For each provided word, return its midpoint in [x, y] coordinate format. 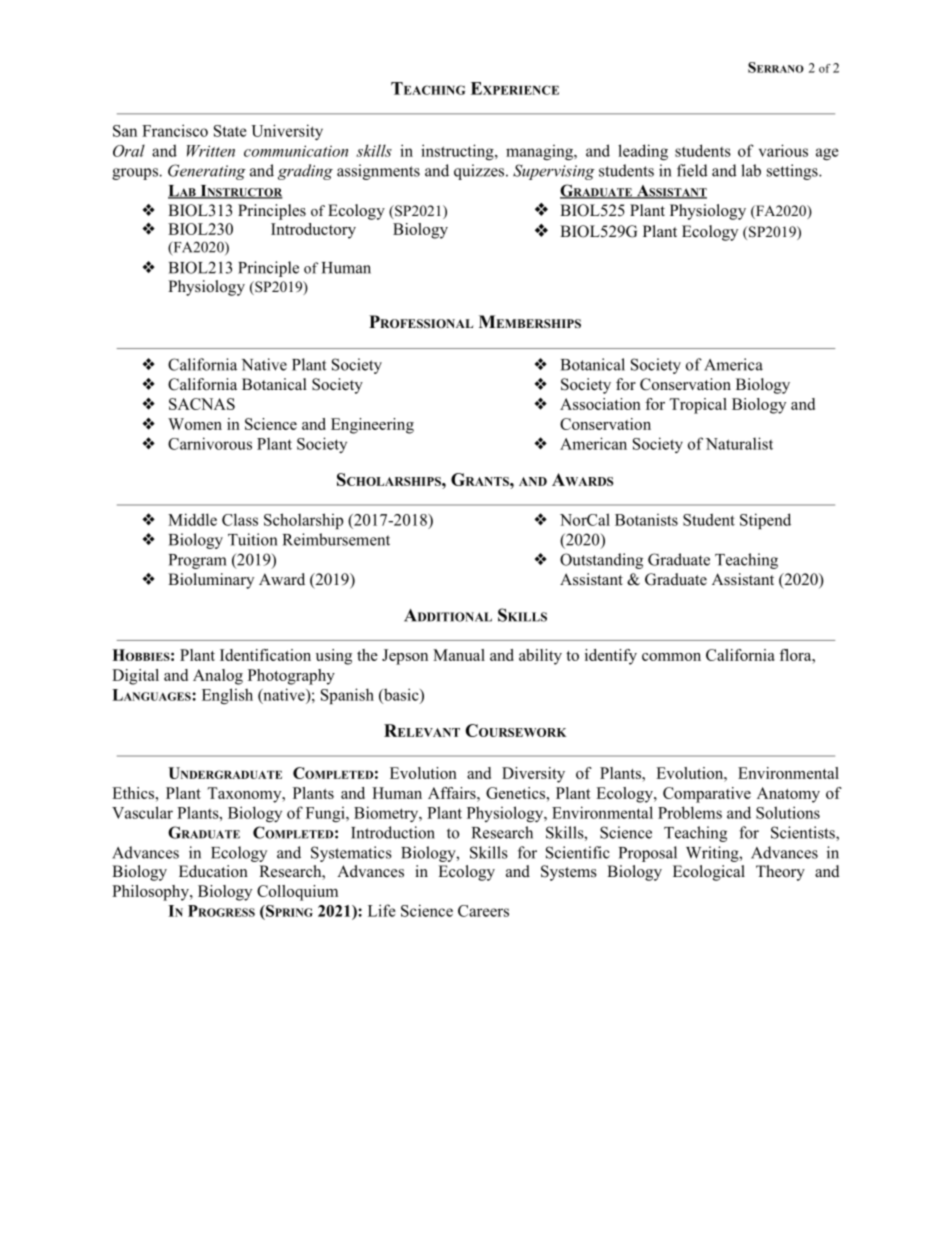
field [692, 170]
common [671, 657]
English [227, 696]
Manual [459, 655]
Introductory [313, 231]
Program [197, 561]
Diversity [533, 775]
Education [213, 871]
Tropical [698, 406]
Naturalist [739, 443]
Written [211, 151]
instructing [458, 152]
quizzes [480, 172]
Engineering [372, 426]
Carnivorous [210, 443]
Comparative [707, 795]
